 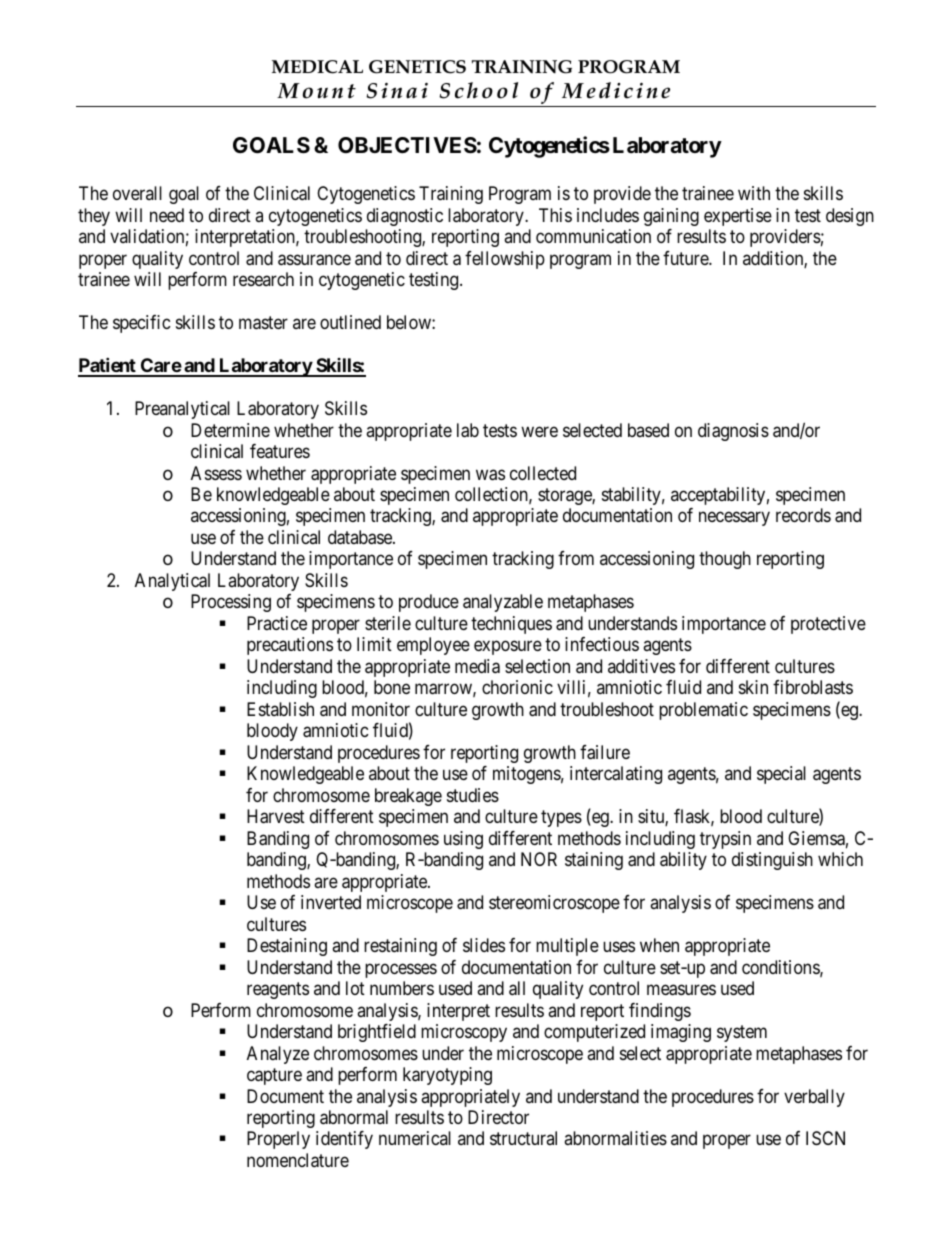 What do you see at coordinates (316, 91) in the screenshot?
I see `Mount` at bounding box center [316, 91].
